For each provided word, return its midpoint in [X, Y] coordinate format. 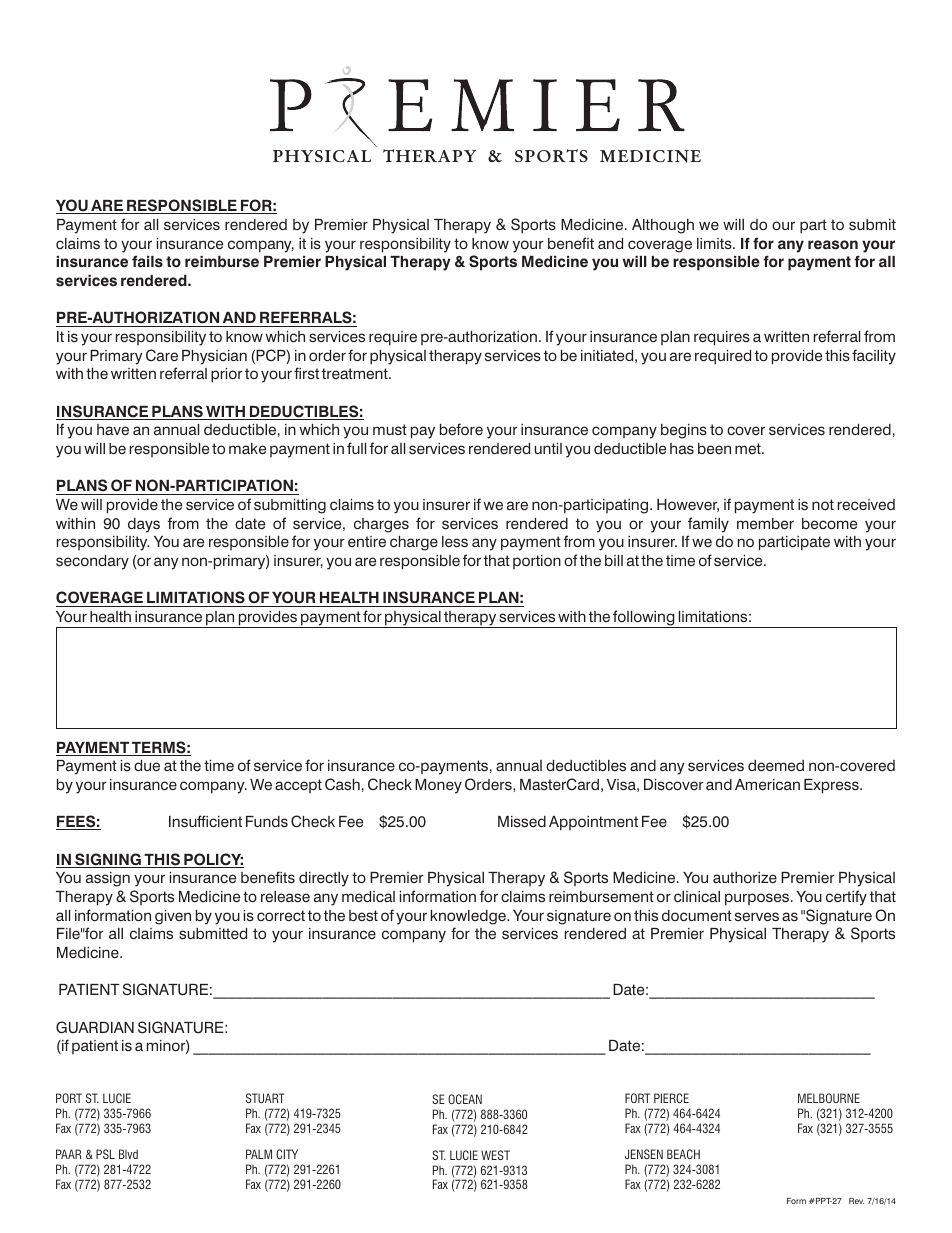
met [749, 449]
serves [757, 917]
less [455, 542]
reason [833, 245]
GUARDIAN [95, 1027]
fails [147, 261]
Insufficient [205, 821]
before [461, 429]
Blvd [128, 1154]
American [767, 785]
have [113, 430]
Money [438, 786]
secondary [92, 562]
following [644, 619]
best [363, 915]
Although [663, 226]
